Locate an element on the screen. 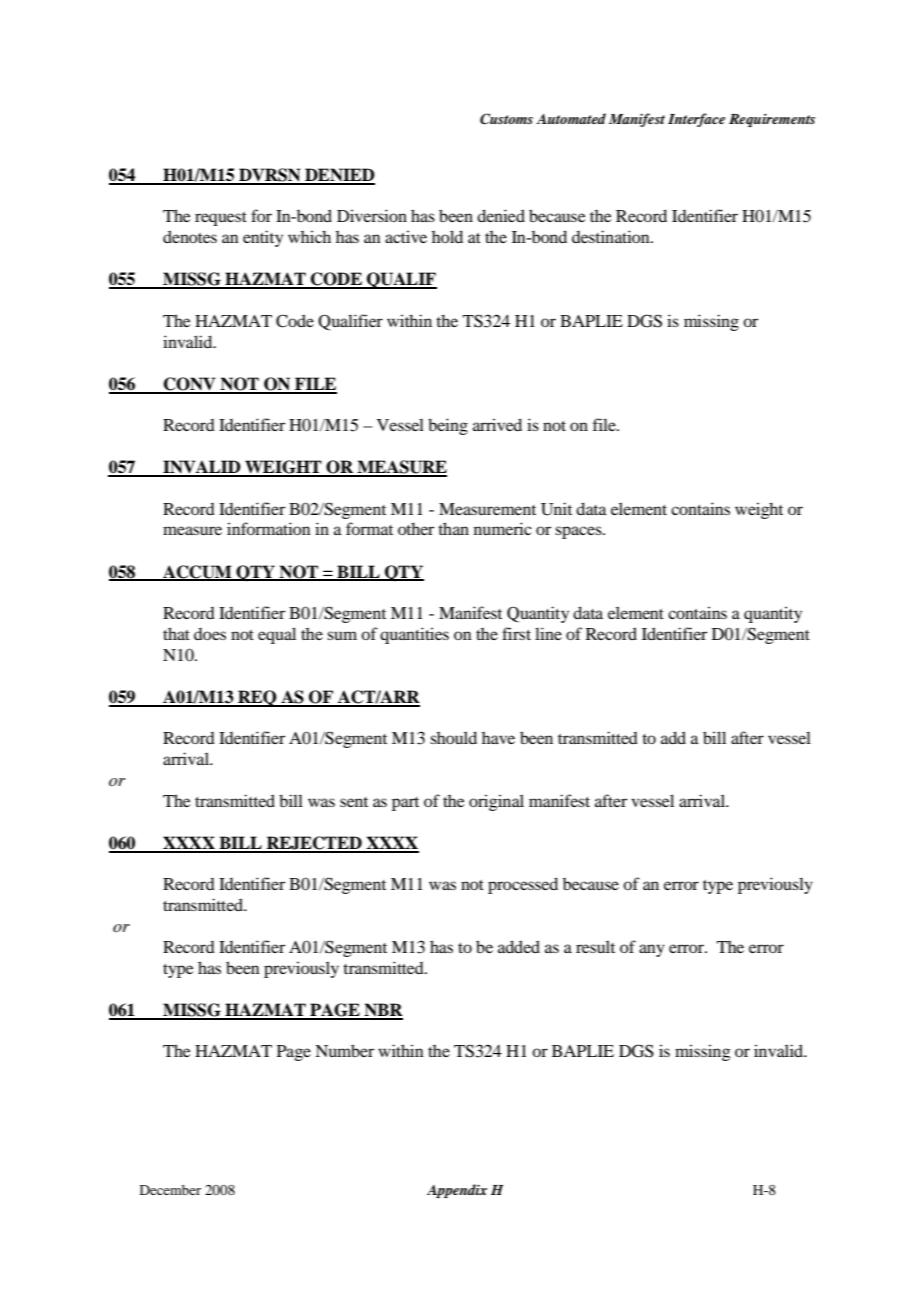 The image size is (924, 1308). Unit is located at coordinates (556, 509).
